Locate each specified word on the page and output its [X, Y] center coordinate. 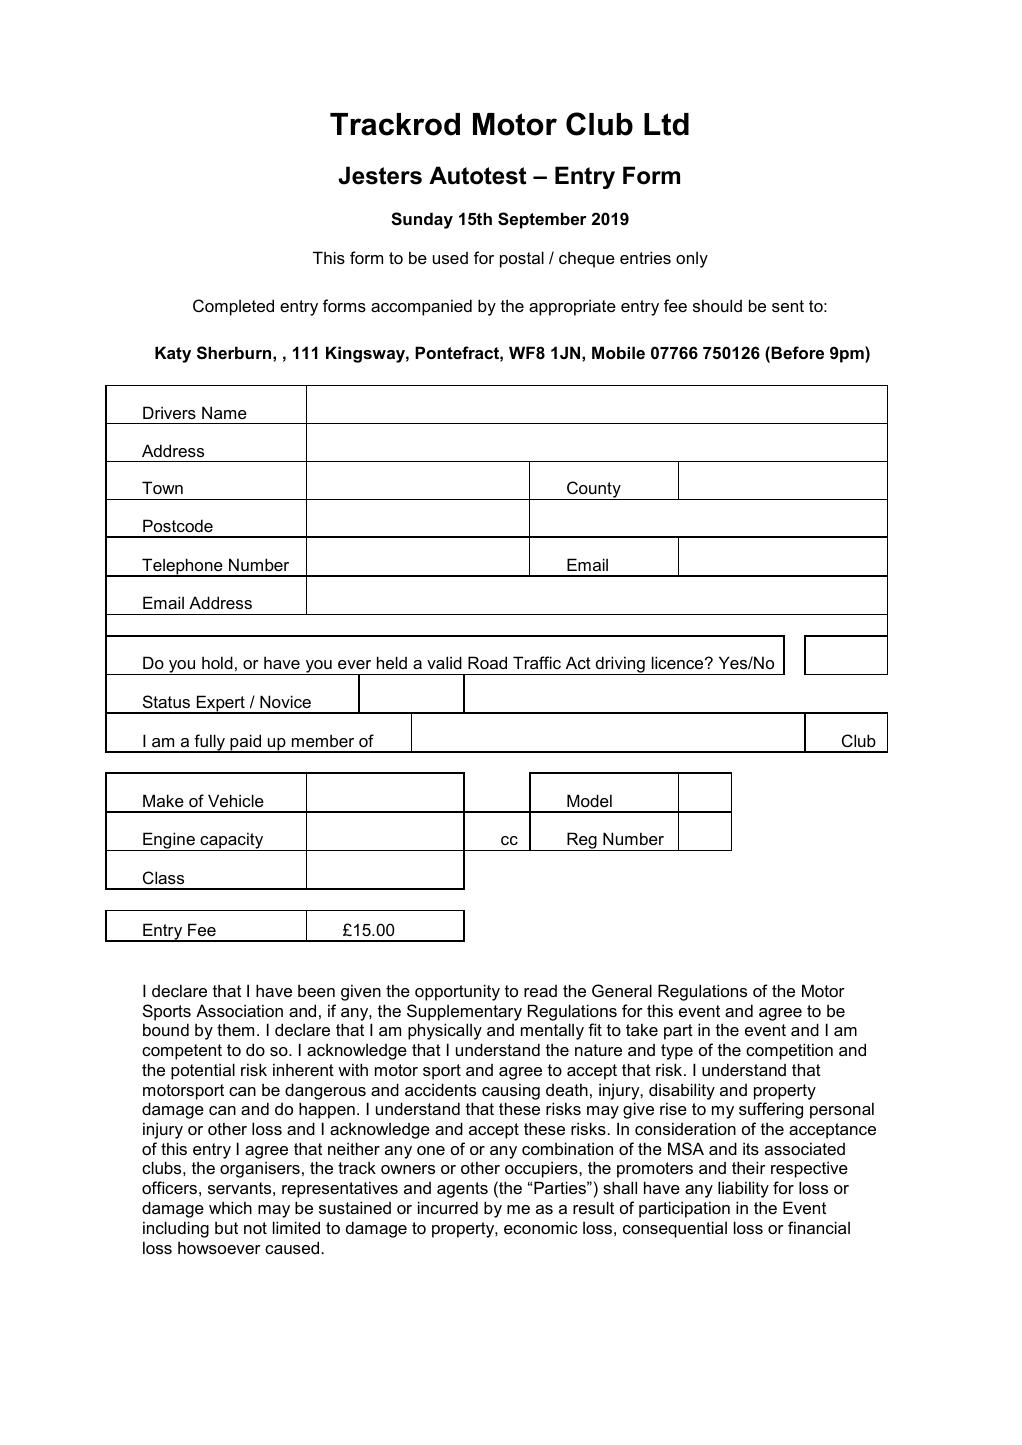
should [717, 305]
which [230, 1207]
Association [239, 1010]
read [540, 991]
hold [217, 662]
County [594, 490]
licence [679, 662]
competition [789, 1051]
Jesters [380, 175]
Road [487, 662]
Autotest [477, 175]
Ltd [666, 124]
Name [224, 412]
